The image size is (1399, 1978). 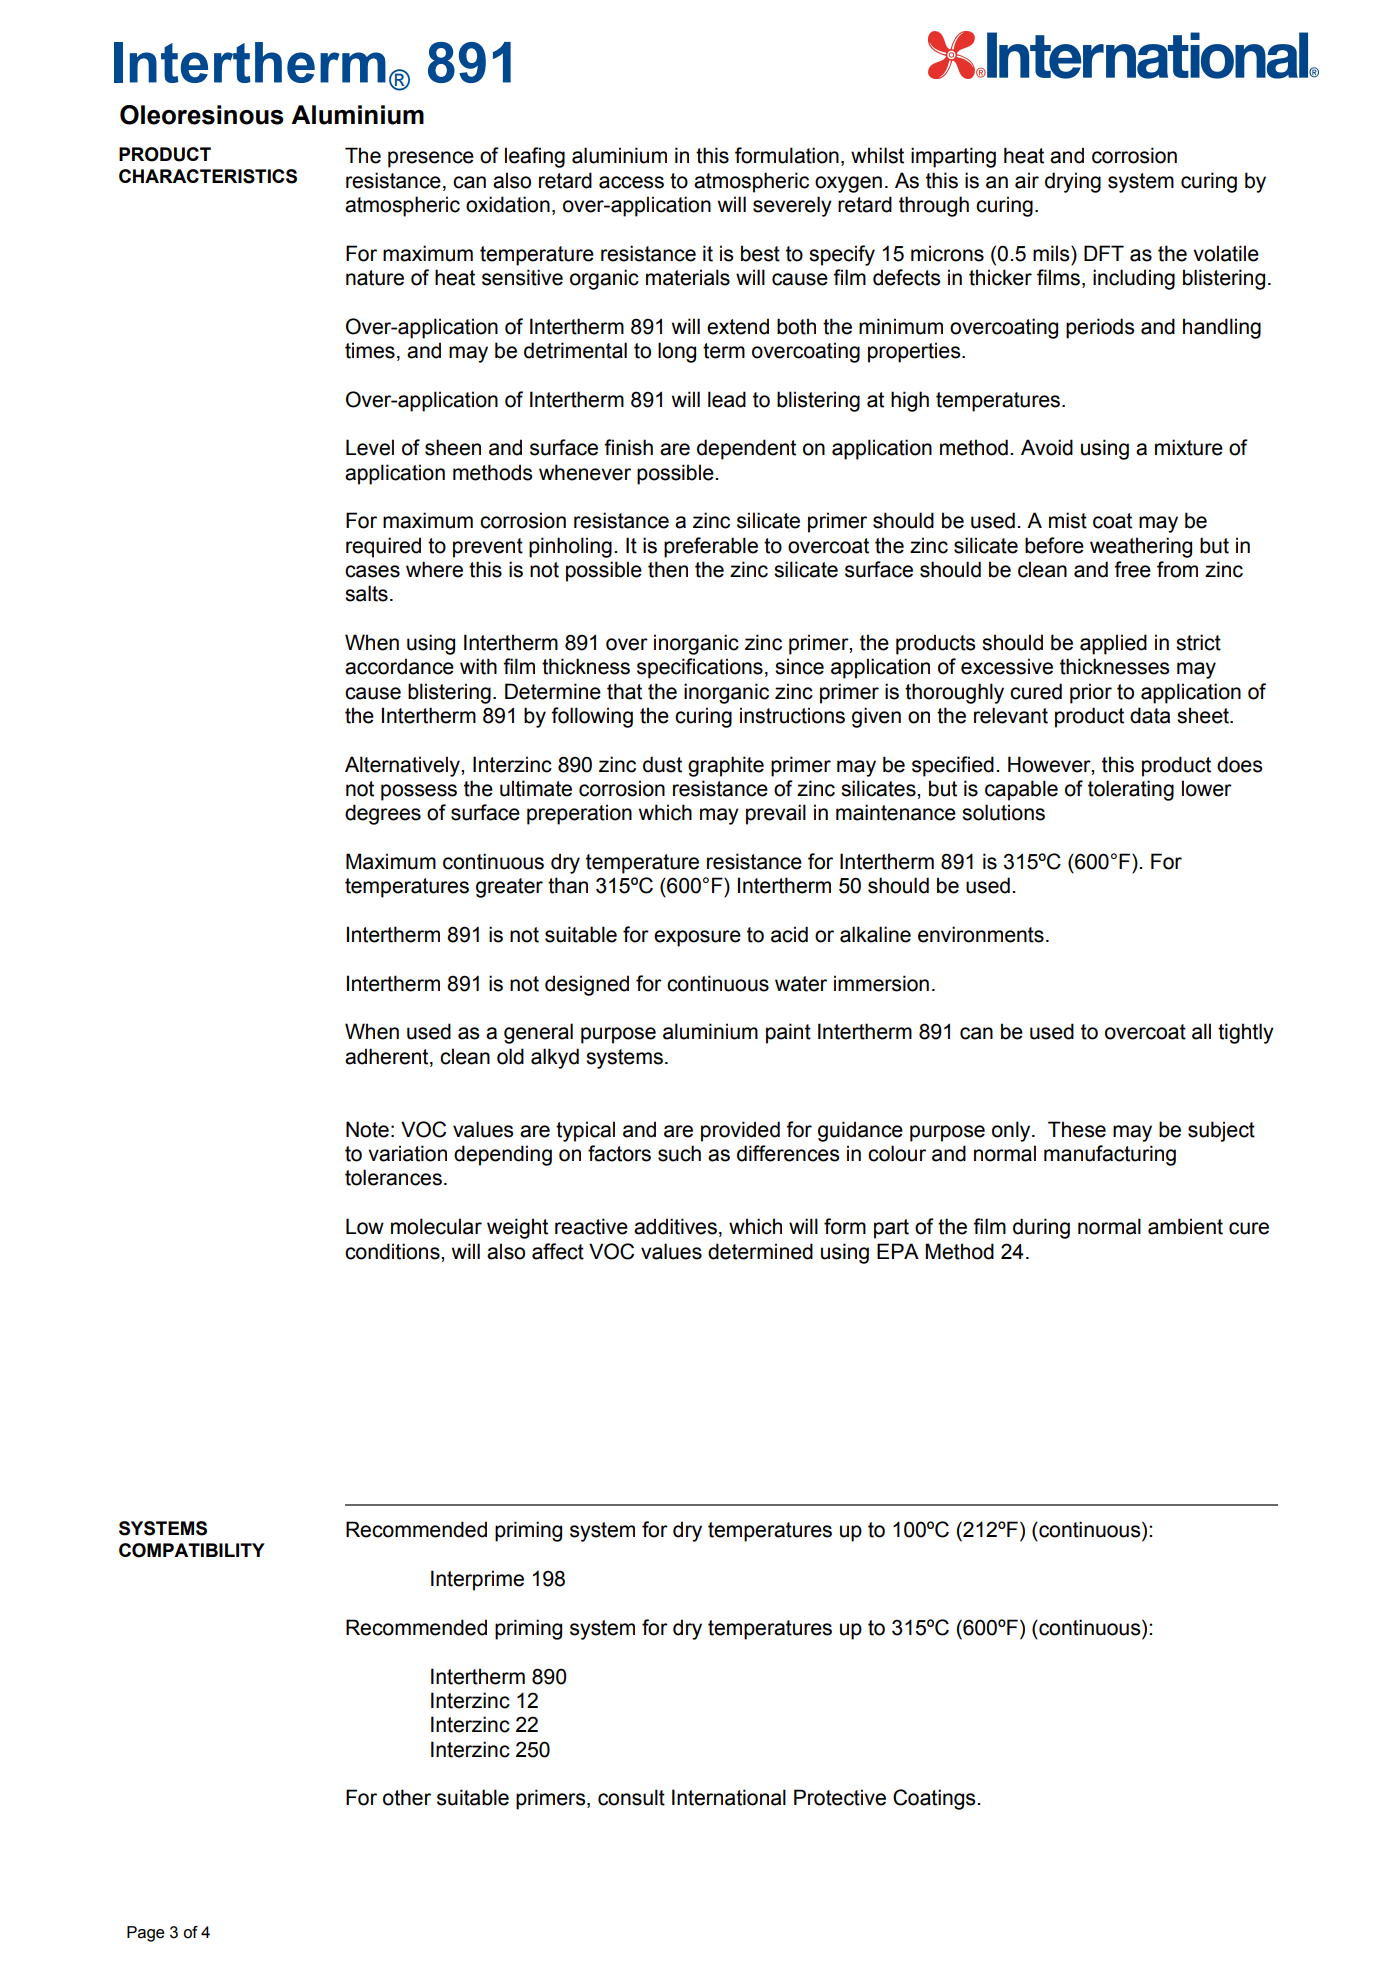 I want to click on all, so click(x=1201, y=1031).
